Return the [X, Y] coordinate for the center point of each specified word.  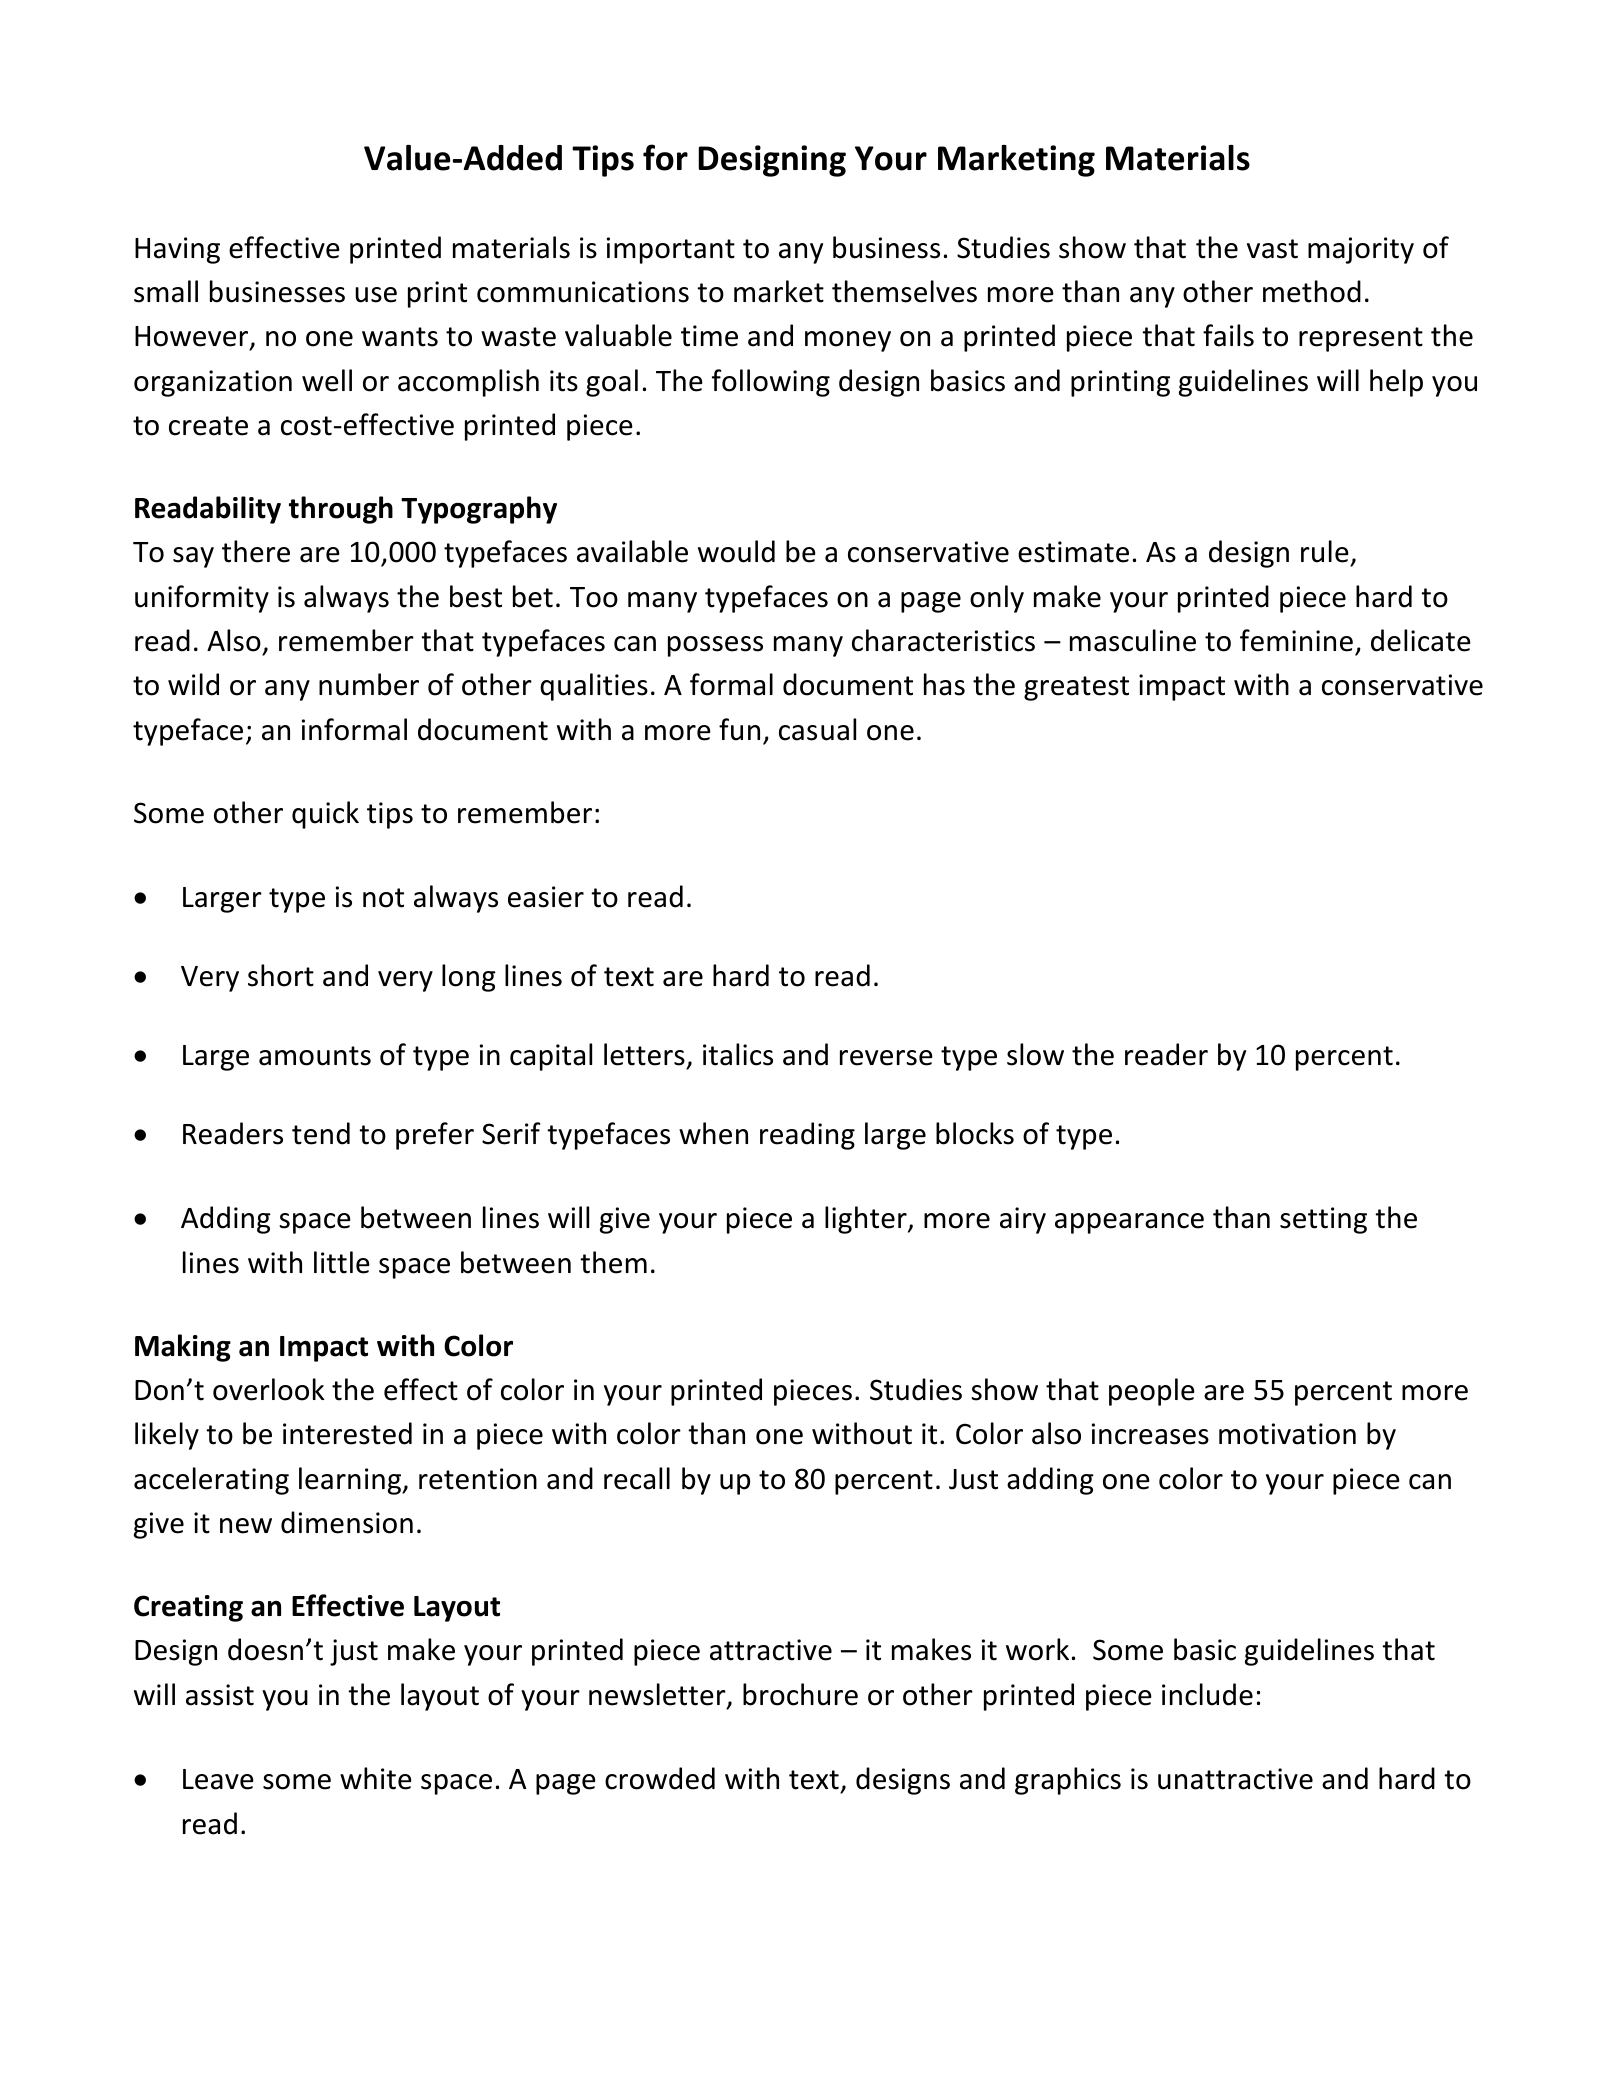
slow [1035, 1054]
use [376, 295]
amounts [315, 1056]
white [376, 1778]
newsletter [658, 1695]
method [1312, 291]
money [848, 341]
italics [738, 1054]
